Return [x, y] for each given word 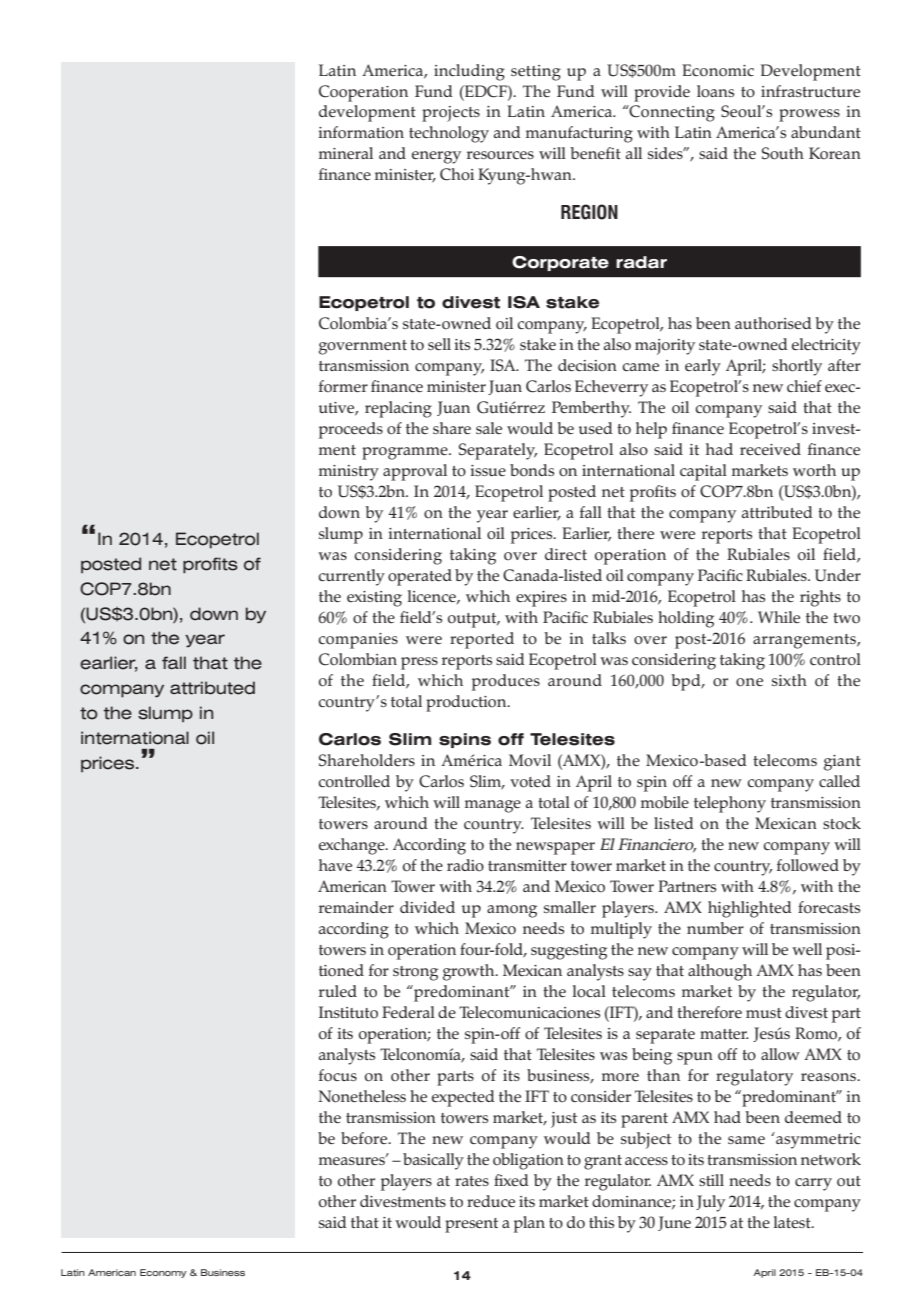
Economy [163, 1273]
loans [715, 91]
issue [488, 470]
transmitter [527, 865]
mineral [346, 153]
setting [536, 73]
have [335, 865]
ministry [349, 473]
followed [808, 865]
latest [793, 1222]
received [770, 449]
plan [529, 1224]
